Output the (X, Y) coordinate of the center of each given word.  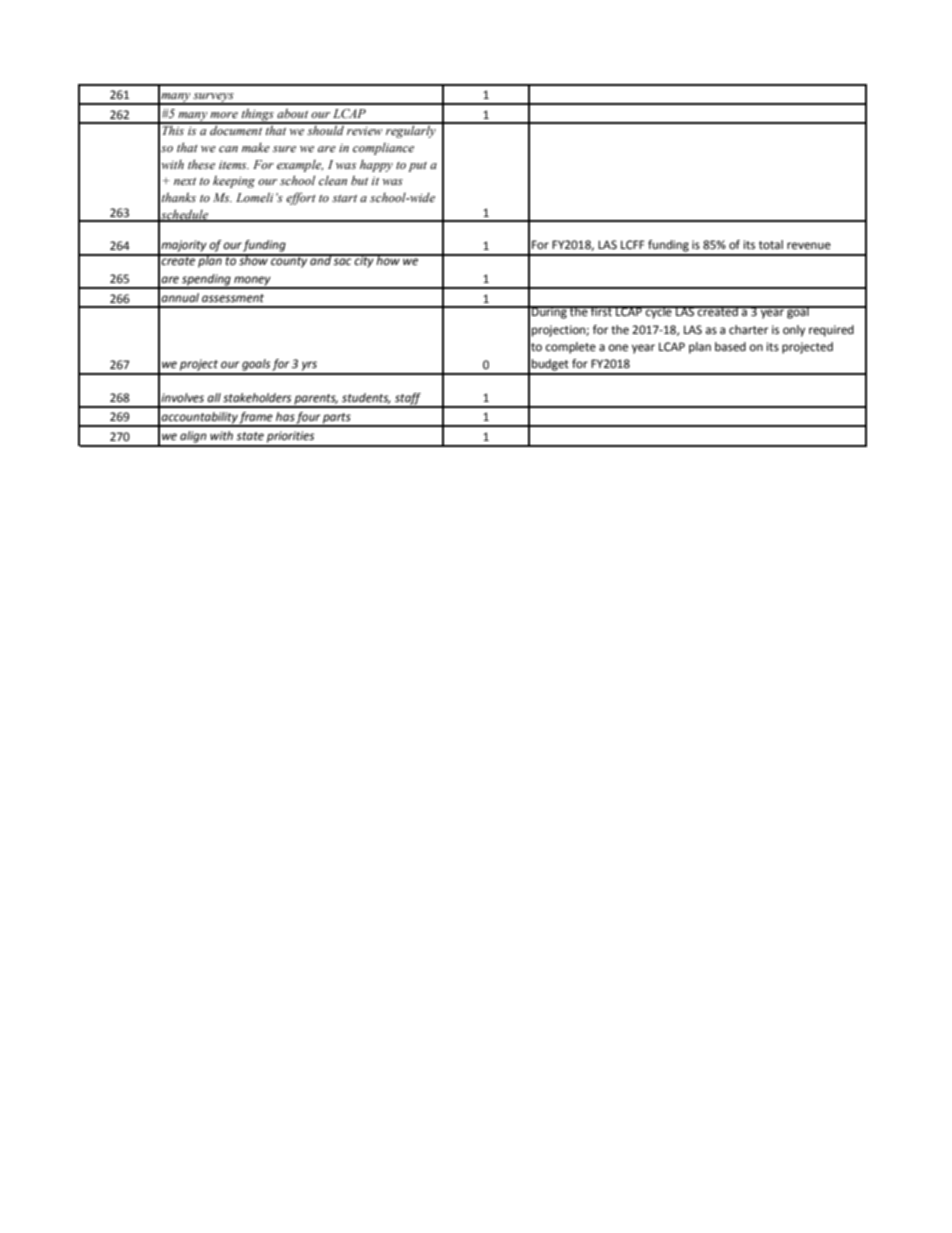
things (257, 116)
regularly (411, 130)
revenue (809, 246)
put (417, 167)
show (253, 259)
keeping (234, 182)
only (794, 331)
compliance (383, 149)
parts (337, 419)
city (364, 261)
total (771, 245)
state (250, 436)
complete (571, 348)
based (730, 347)
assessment (233, 298)
